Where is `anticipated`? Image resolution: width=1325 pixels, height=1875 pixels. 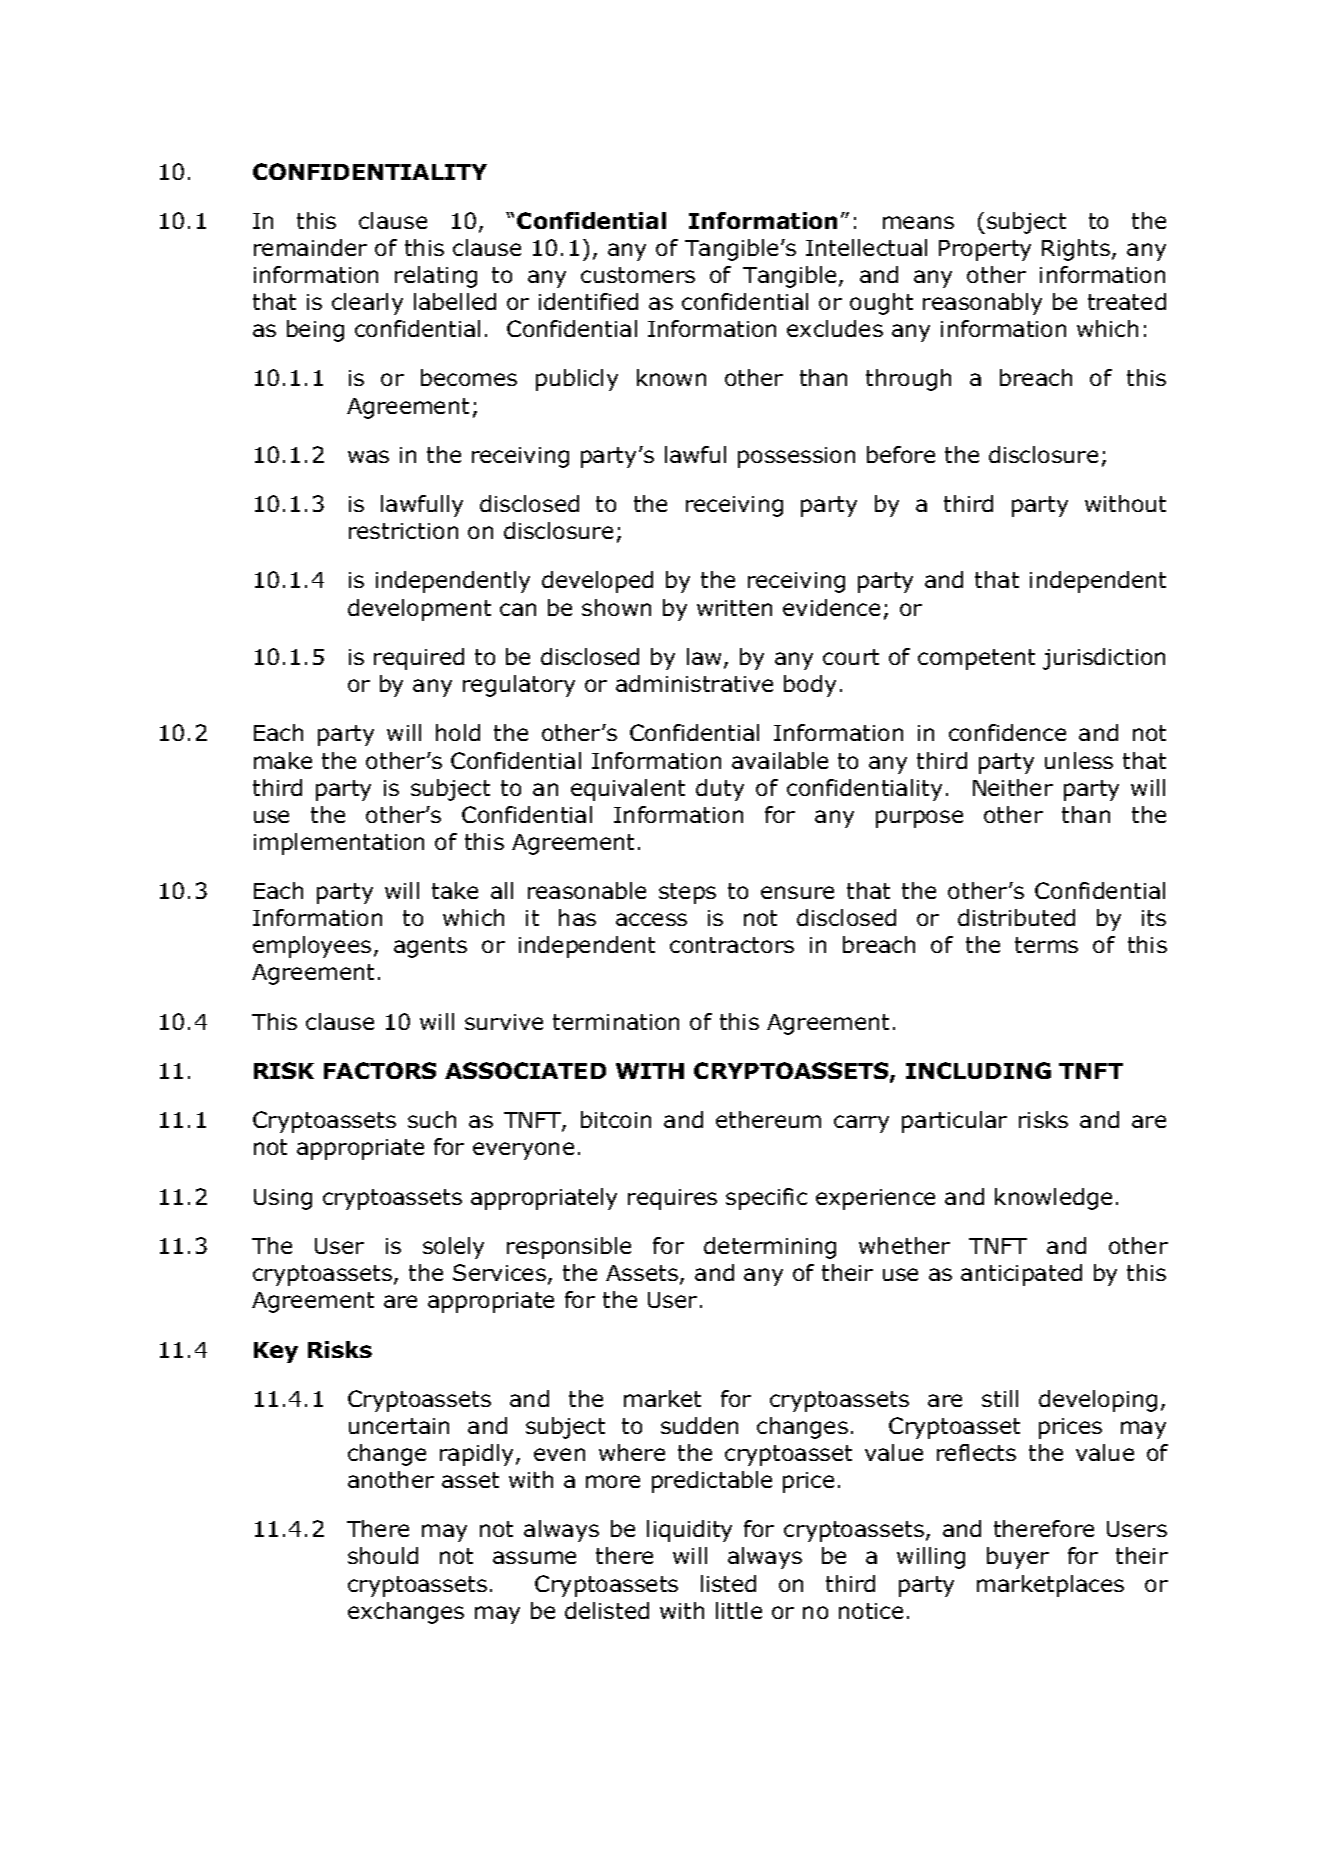
anticipated is located at coordinates (1021, 1275).
